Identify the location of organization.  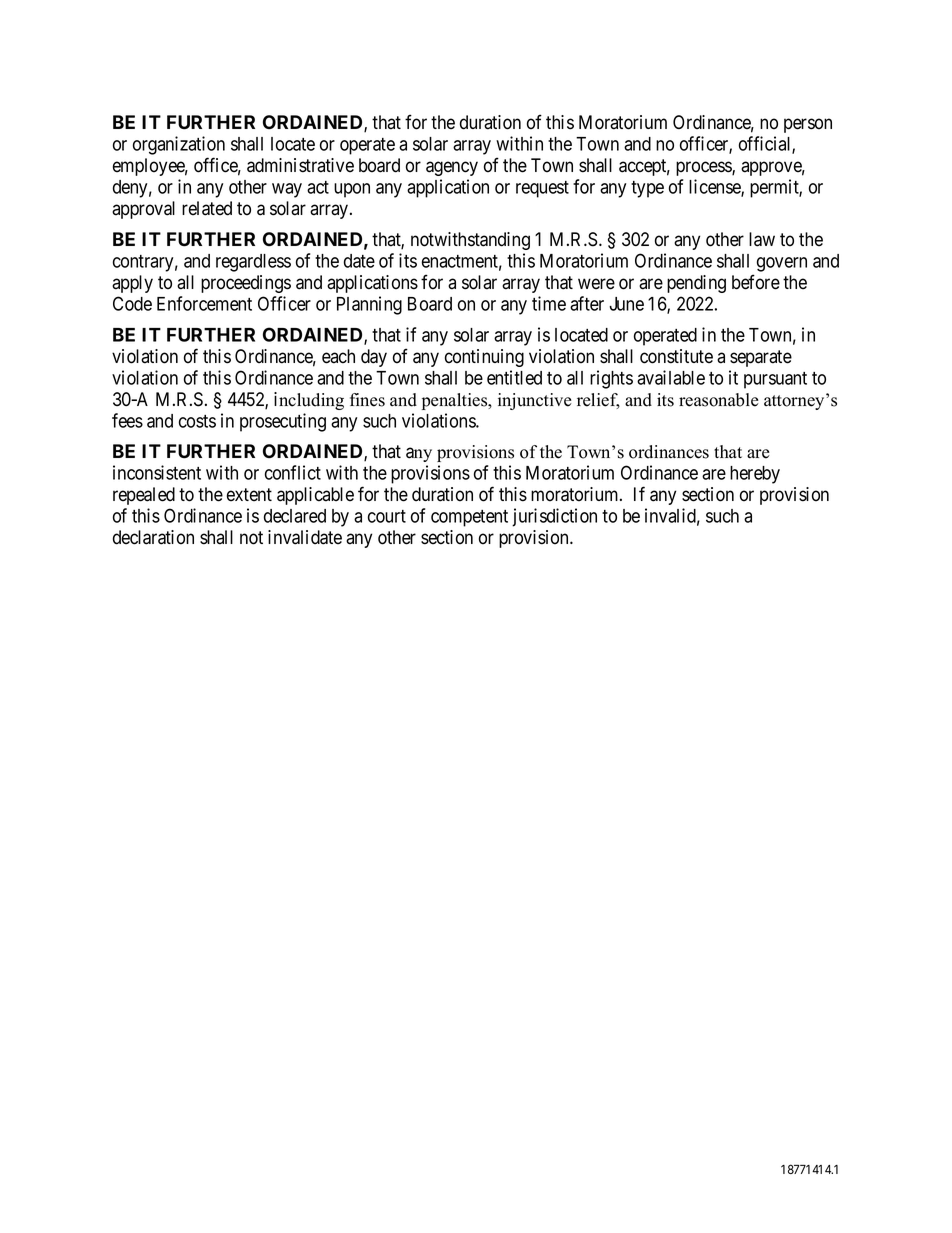
(179, 147).
